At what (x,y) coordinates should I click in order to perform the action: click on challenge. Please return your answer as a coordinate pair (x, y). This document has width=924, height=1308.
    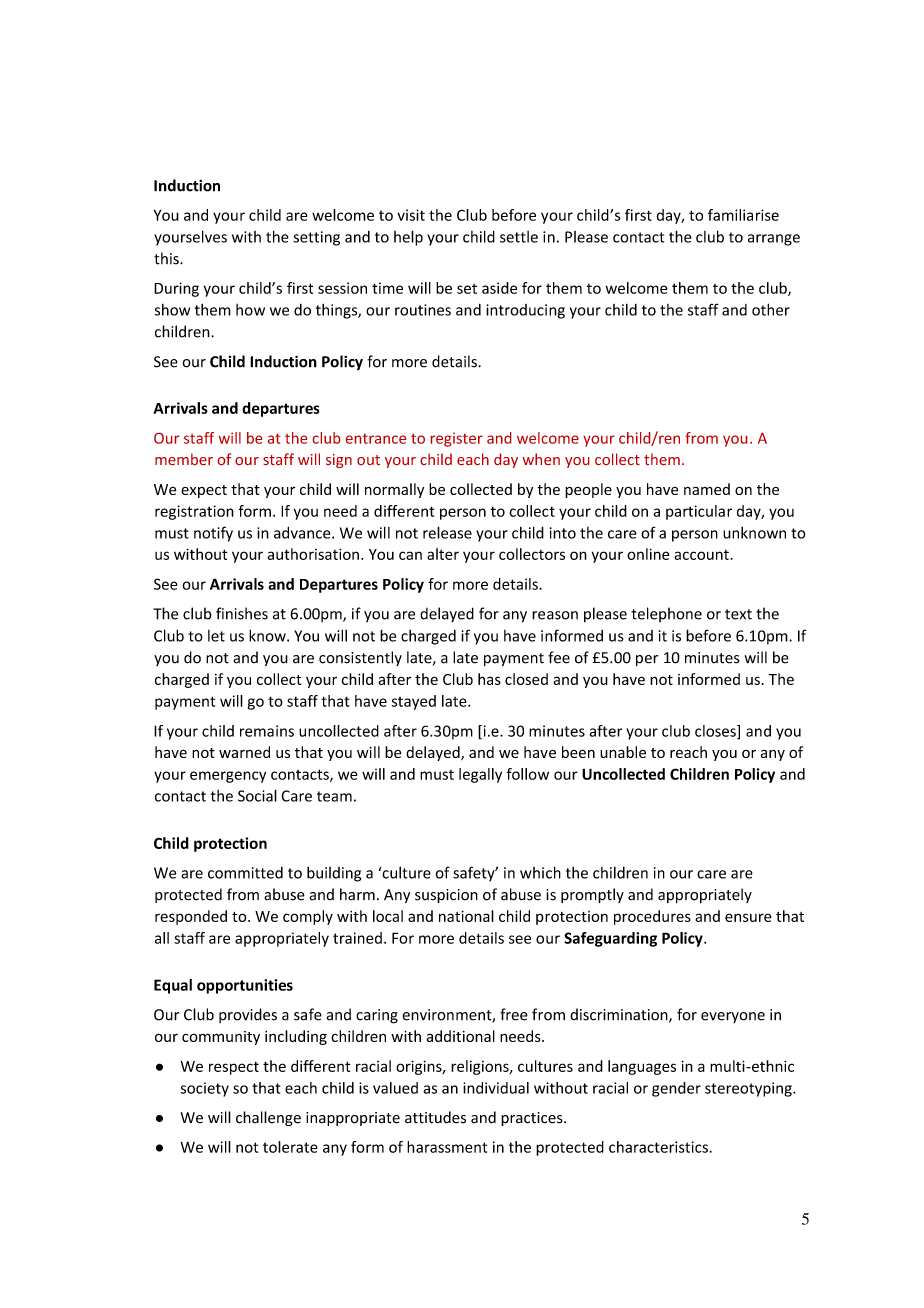
    Looking at the image, I should click on (268, 1118).
